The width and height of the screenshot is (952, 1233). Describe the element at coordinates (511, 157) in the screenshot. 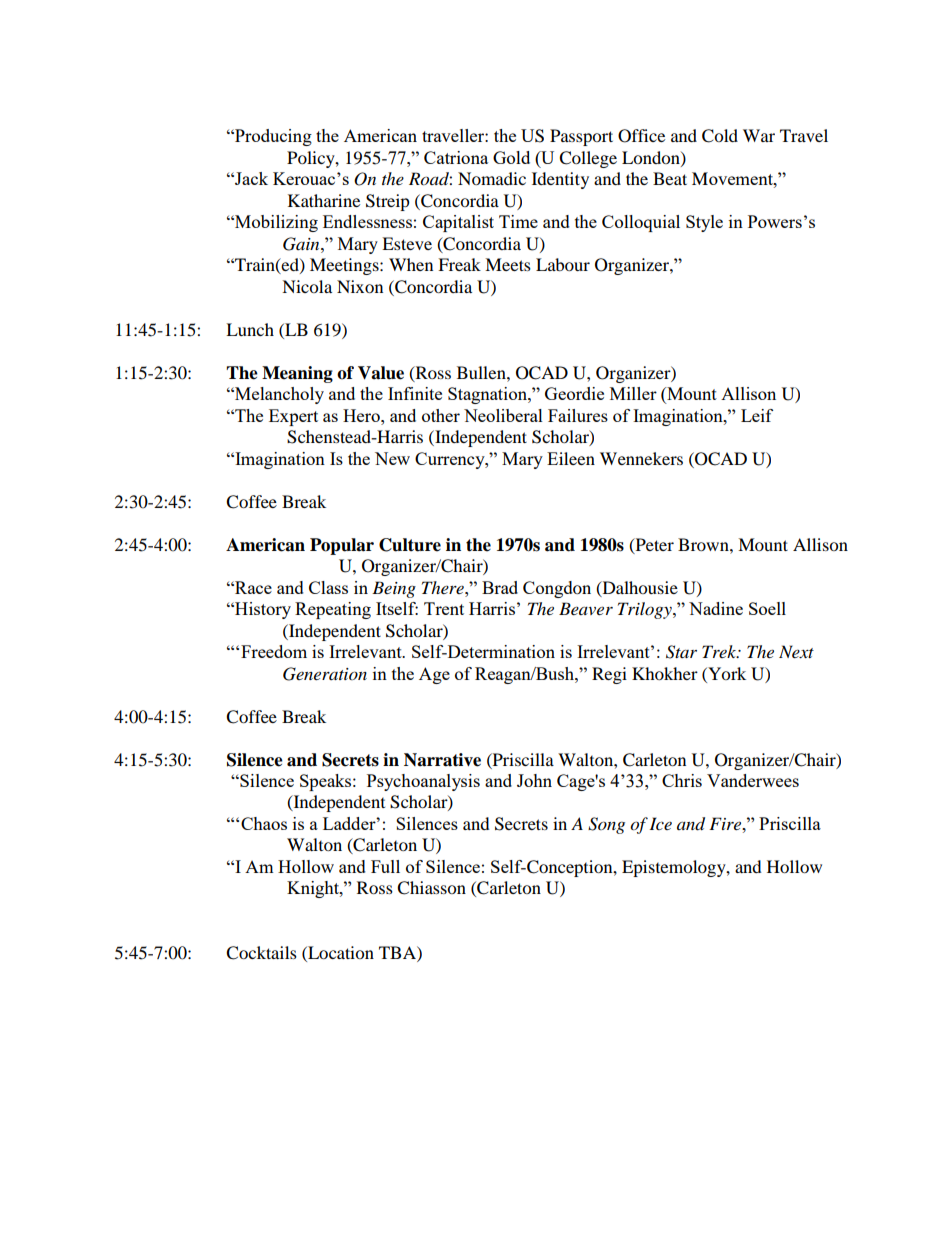

I see `Gold` at that location.
